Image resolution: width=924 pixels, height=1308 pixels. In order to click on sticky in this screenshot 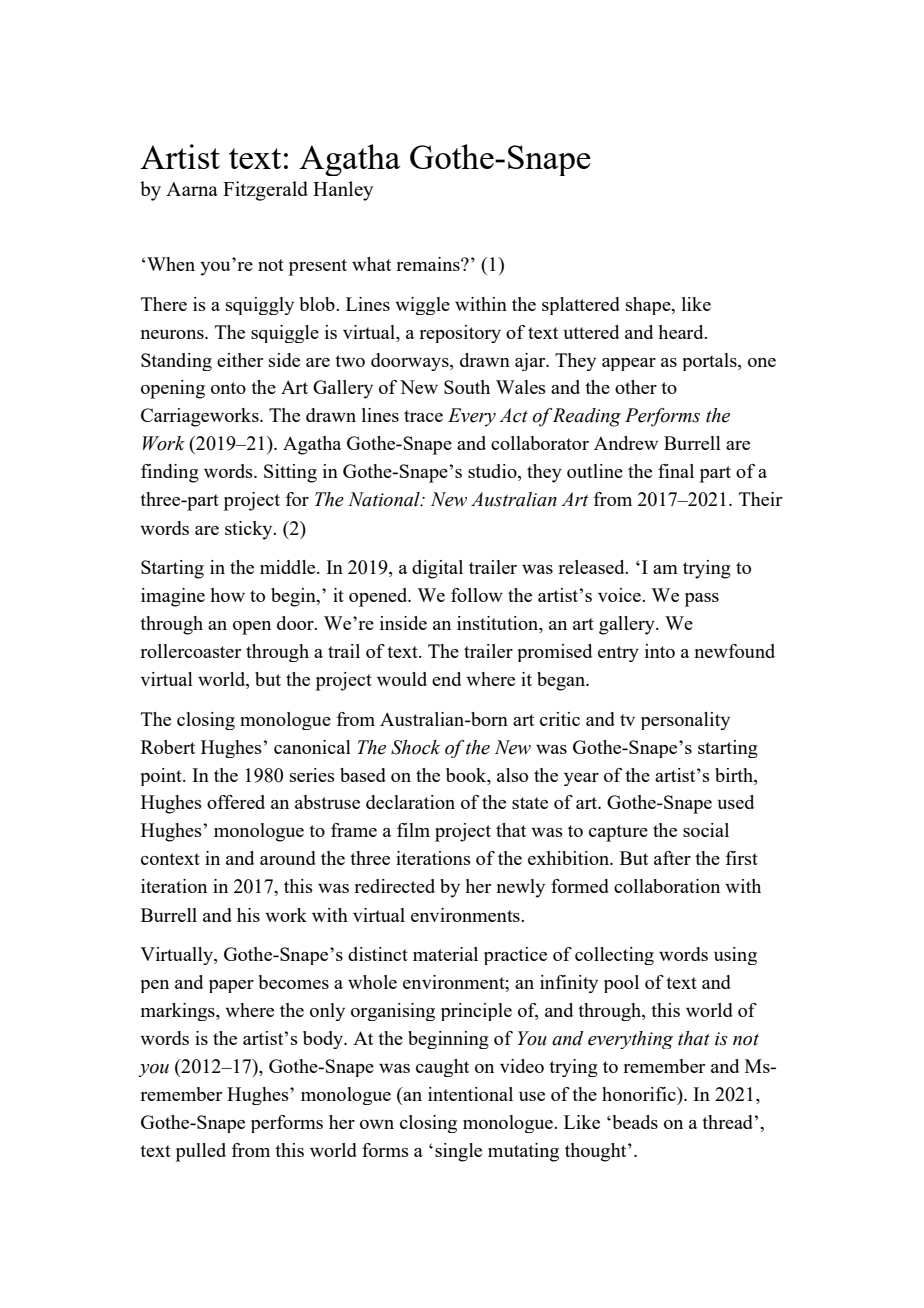, I will do `click(250, 530)`.
